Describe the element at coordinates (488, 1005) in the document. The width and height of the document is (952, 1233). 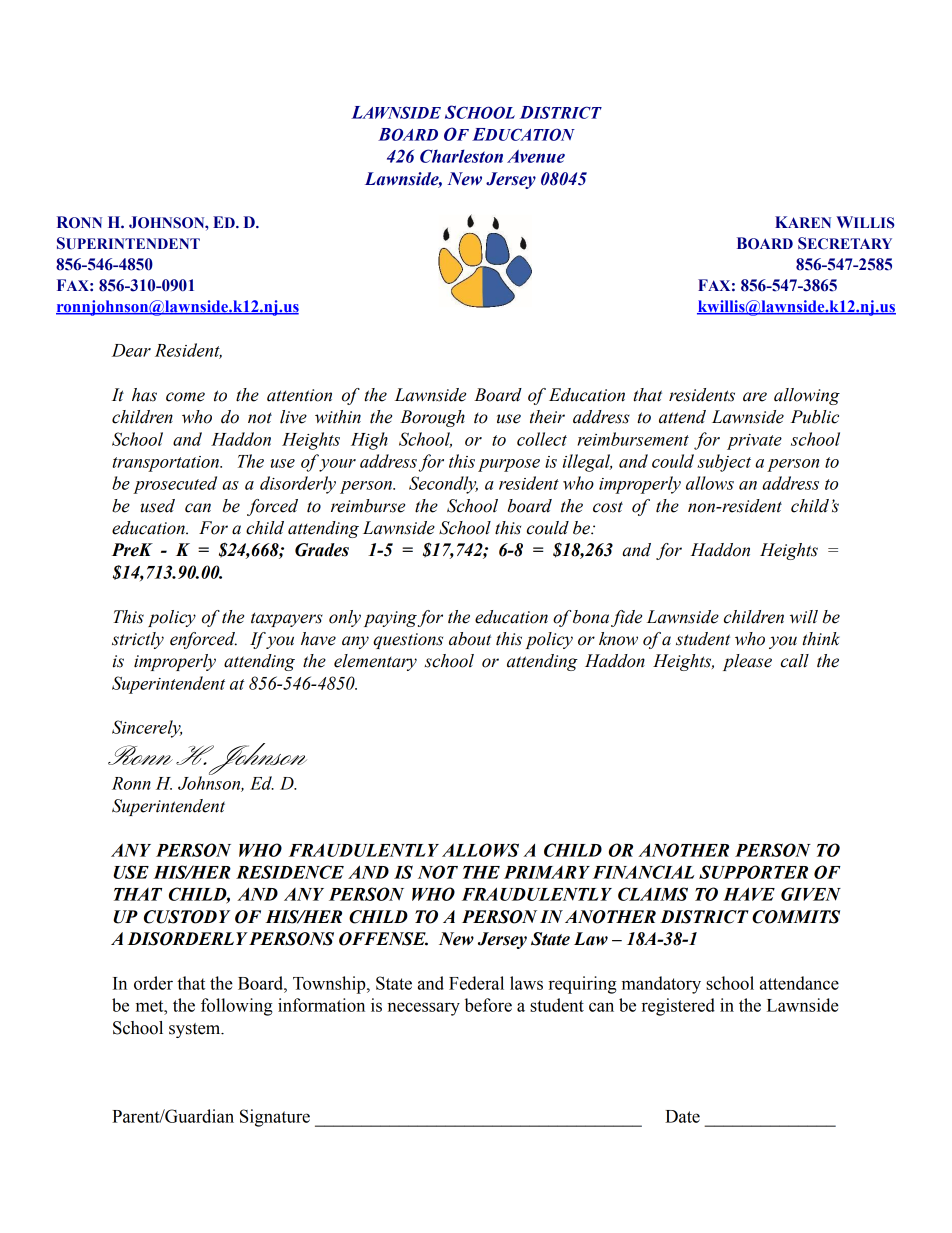
I see `before` at that location.
